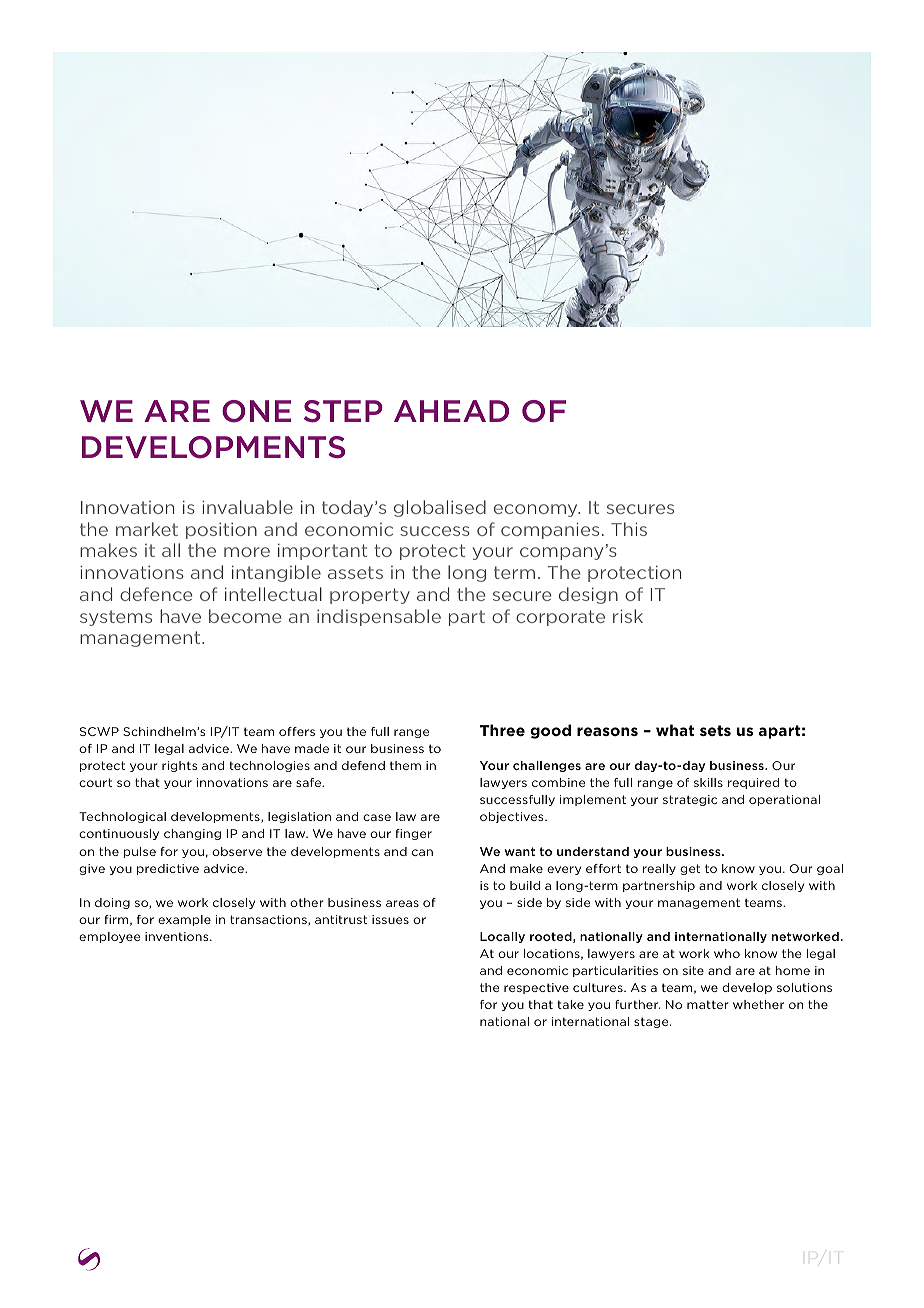 The height and width of the screenshot is (1308, 924). I want to click on ONE, so click(256, 411).
